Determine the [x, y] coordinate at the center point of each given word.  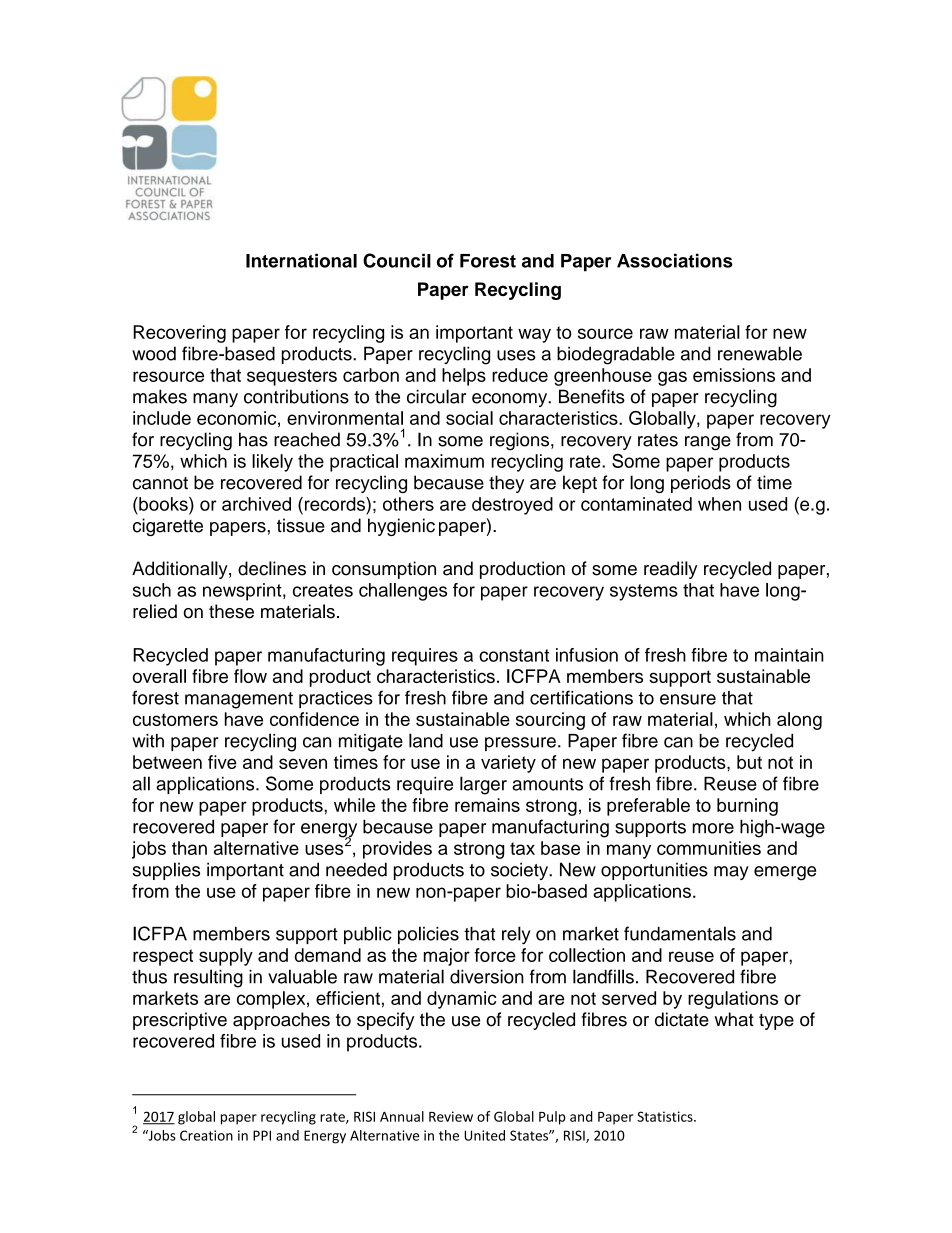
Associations [675, 260]
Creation [206, 1135]
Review [451, 1116]
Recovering [179, 334]
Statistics [666, 1116]
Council [397, 260]
